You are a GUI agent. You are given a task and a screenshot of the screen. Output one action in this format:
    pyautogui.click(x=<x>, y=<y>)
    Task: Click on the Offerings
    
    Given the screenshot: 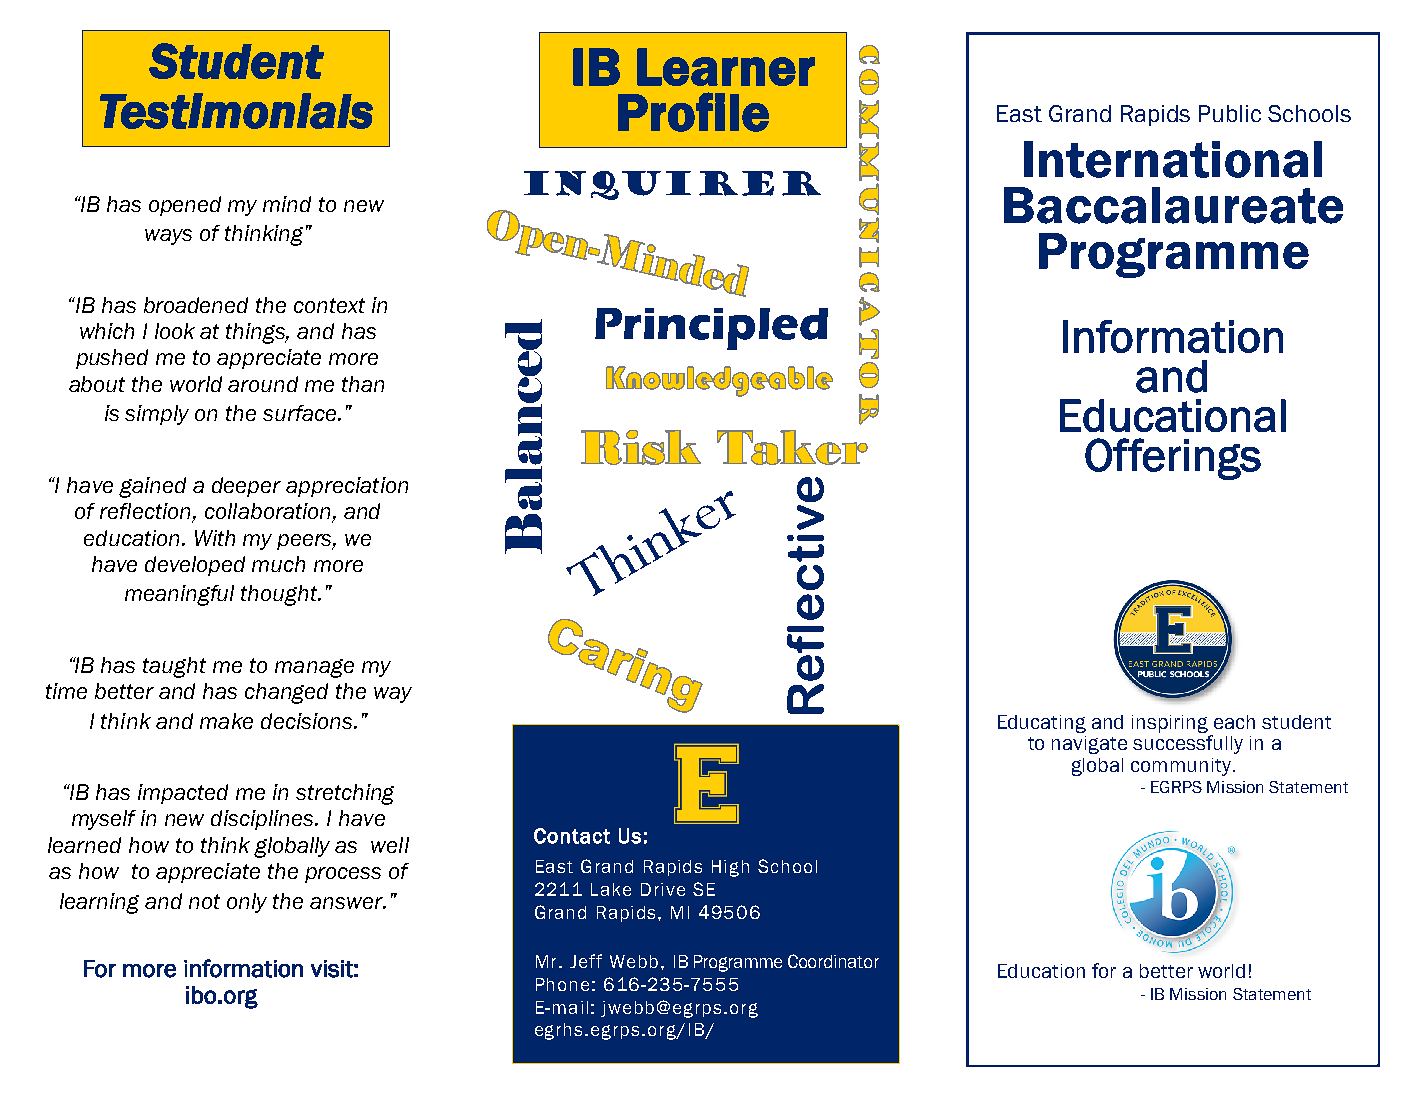 What is the action you would take?
    pyautogui.click(x=1173, y=459)
